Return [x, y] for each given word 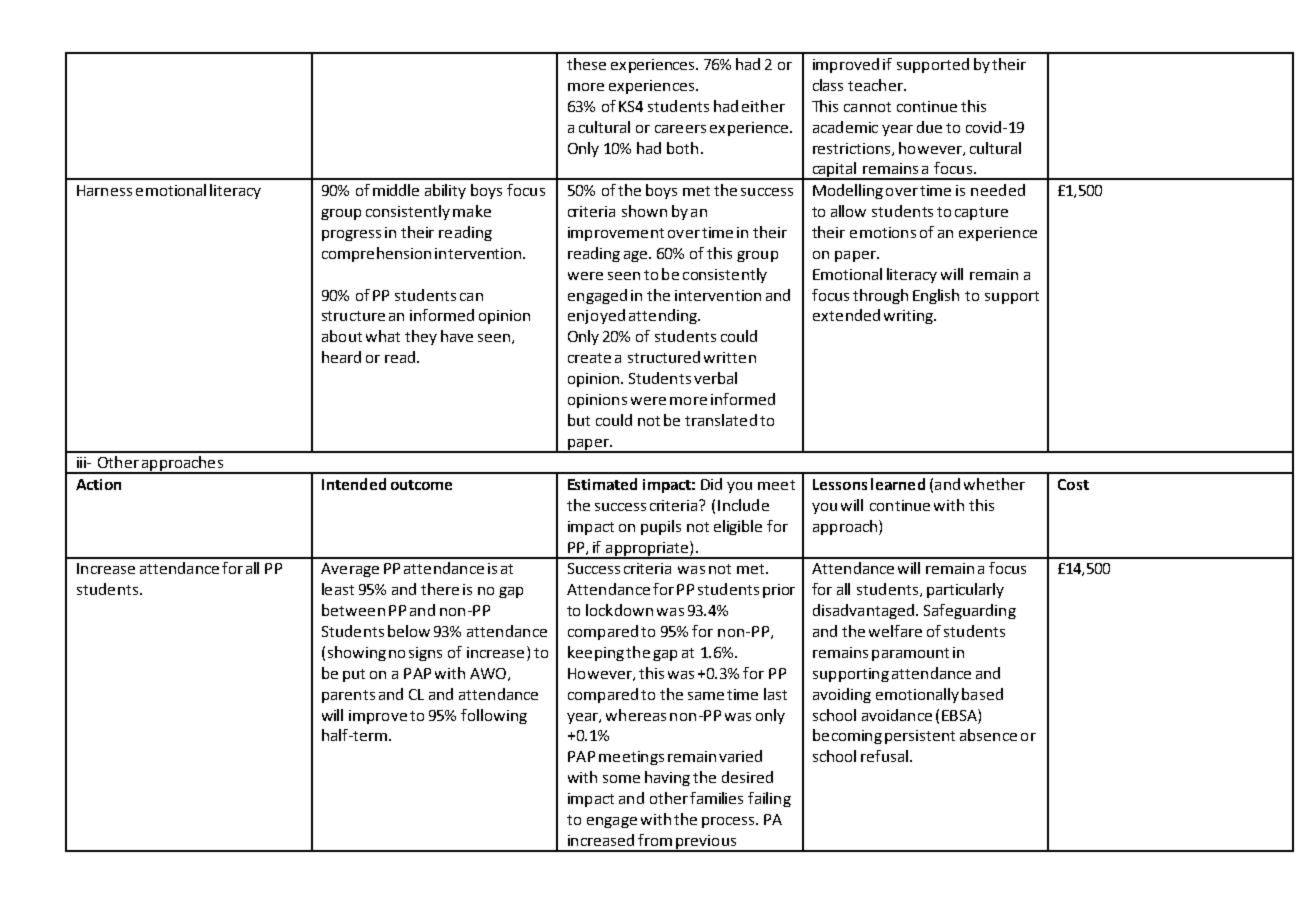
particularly [965, 590]
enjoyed [596, 316]
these [586, 64]
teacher [876, 85]
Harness [104, 190]
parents [348, 696]
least [338, 589]
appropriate [647, 550]
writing [909, 317]
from [655, 840]
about [342, 336]
